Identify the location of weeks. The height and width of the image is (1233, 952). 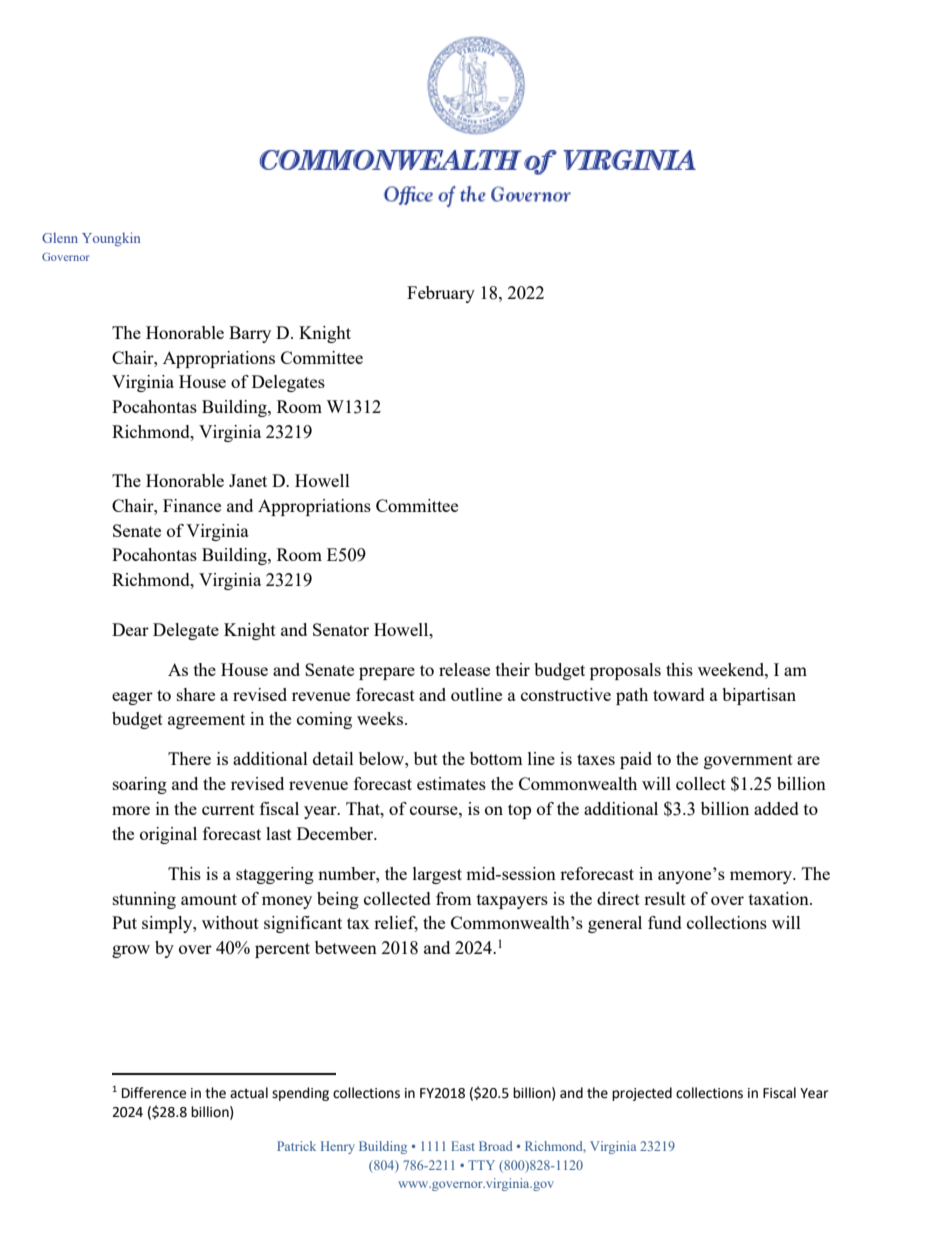
(381, 718).
